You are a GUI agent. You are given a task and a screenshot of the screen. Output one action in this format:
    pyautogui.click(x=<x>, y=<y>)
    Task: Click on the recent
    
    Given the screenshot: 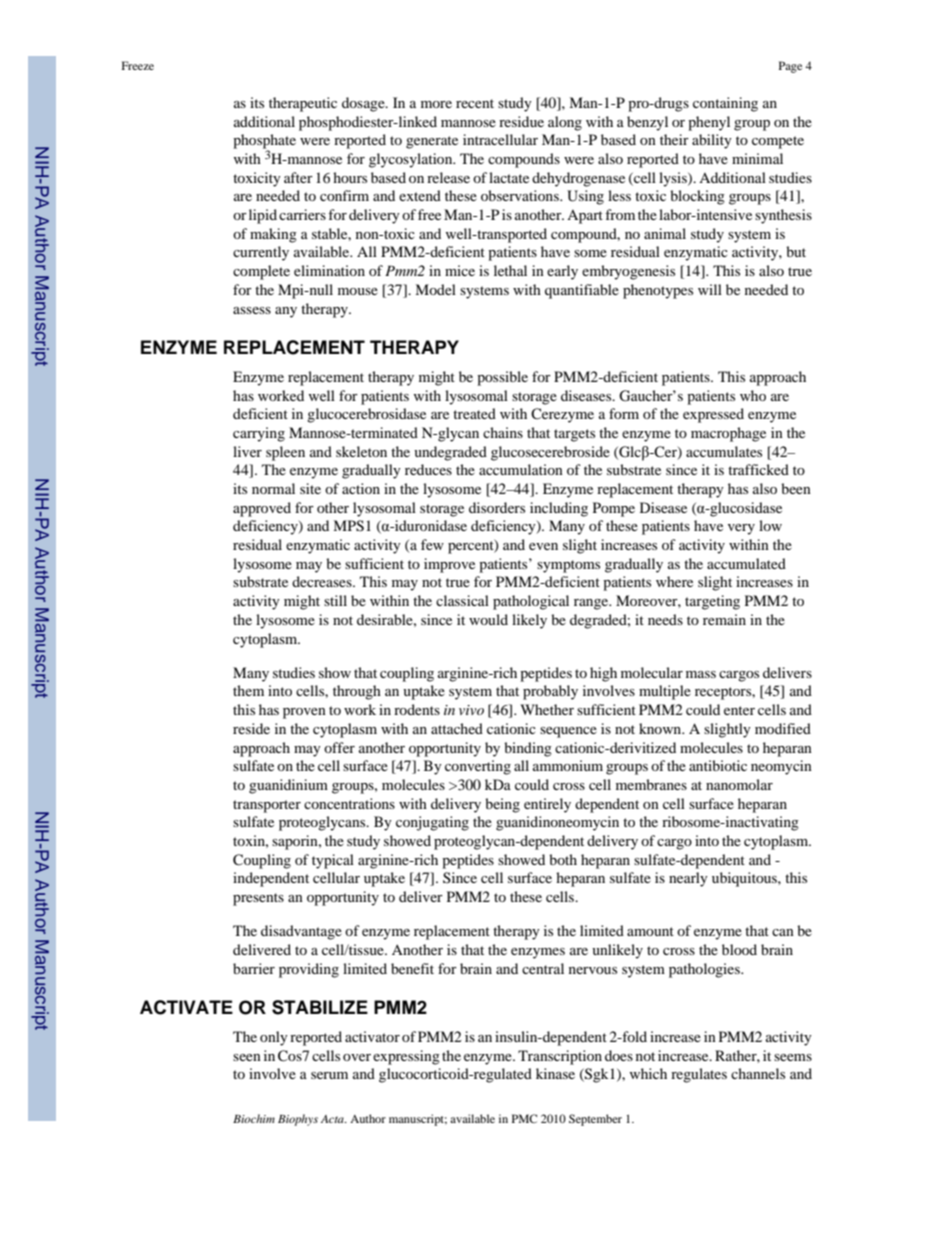 What is the action you would take?
    pyautogui.click(x=475, y=103)
